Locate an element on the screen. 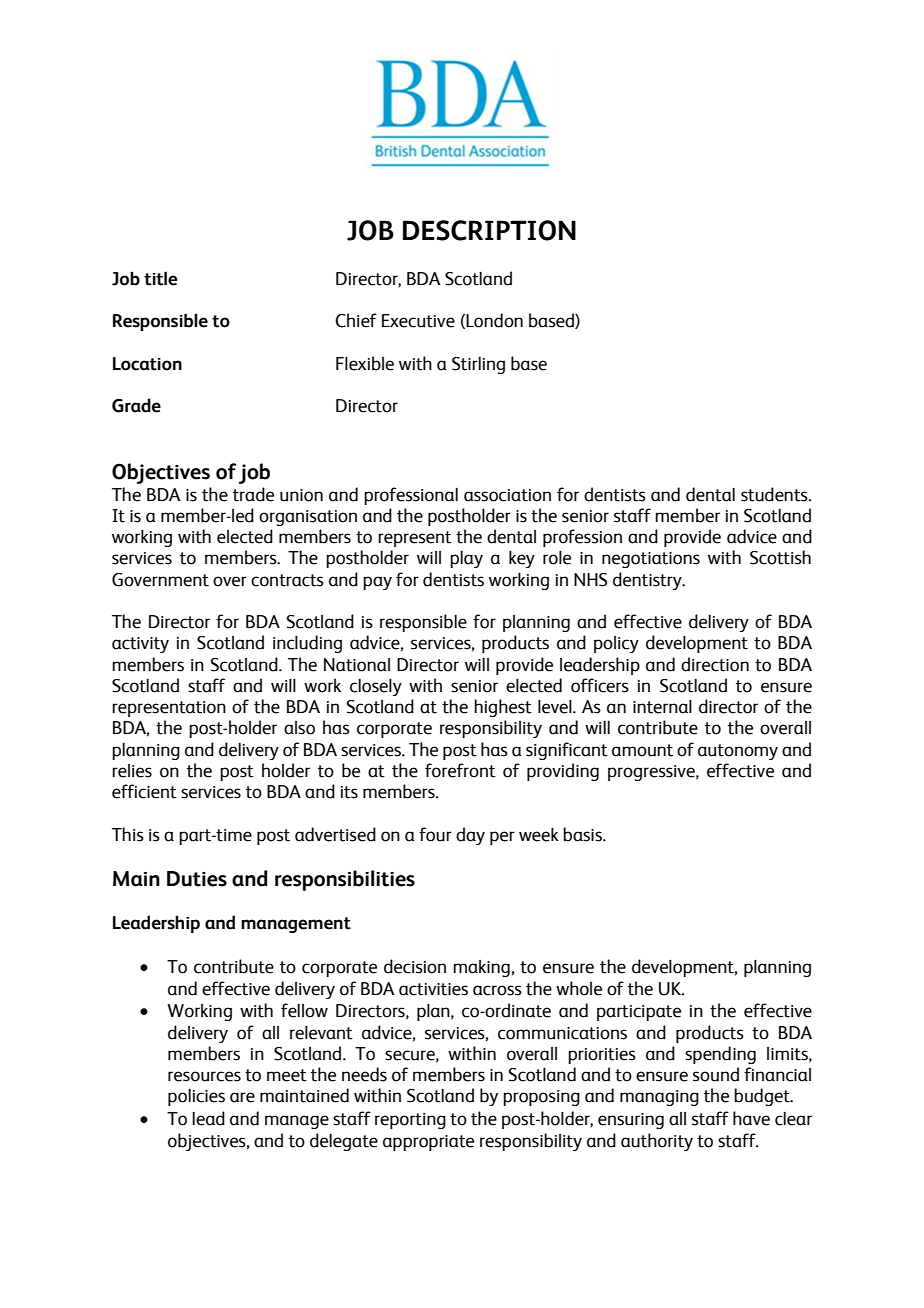 The image size is (924, 1308). DESCRIPTION is located at coordinates (489, 230).
